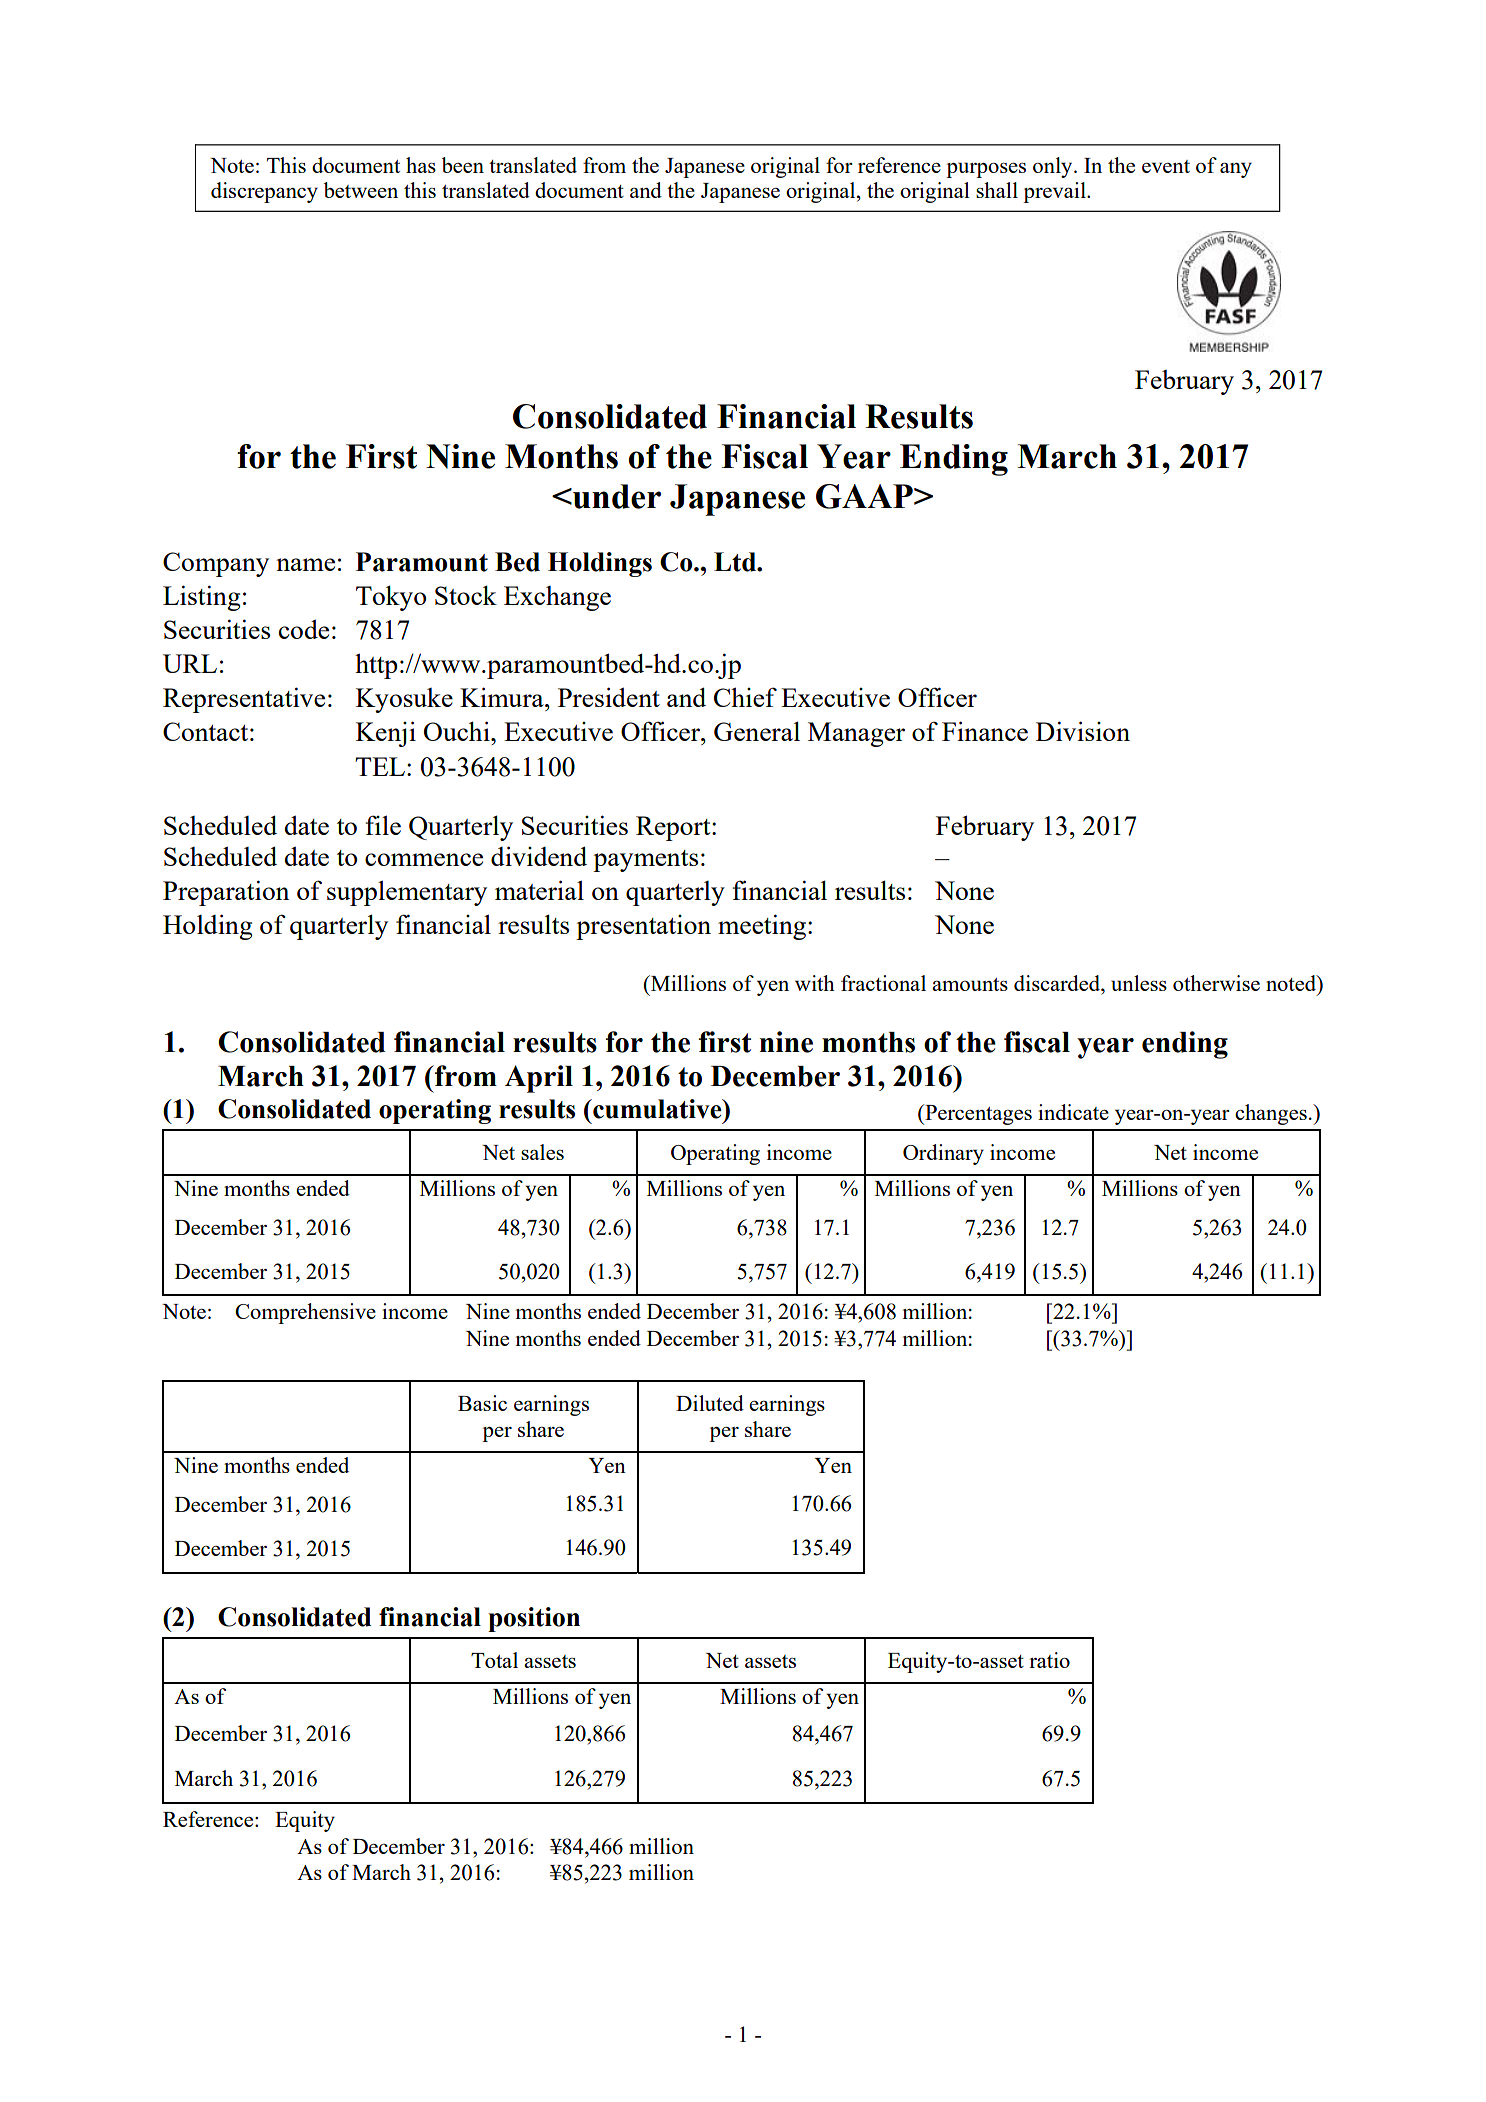 The image size is (1486, 2102). Describe the element at coordinates (1139, 983) in the image. I see `unless` at that location.
